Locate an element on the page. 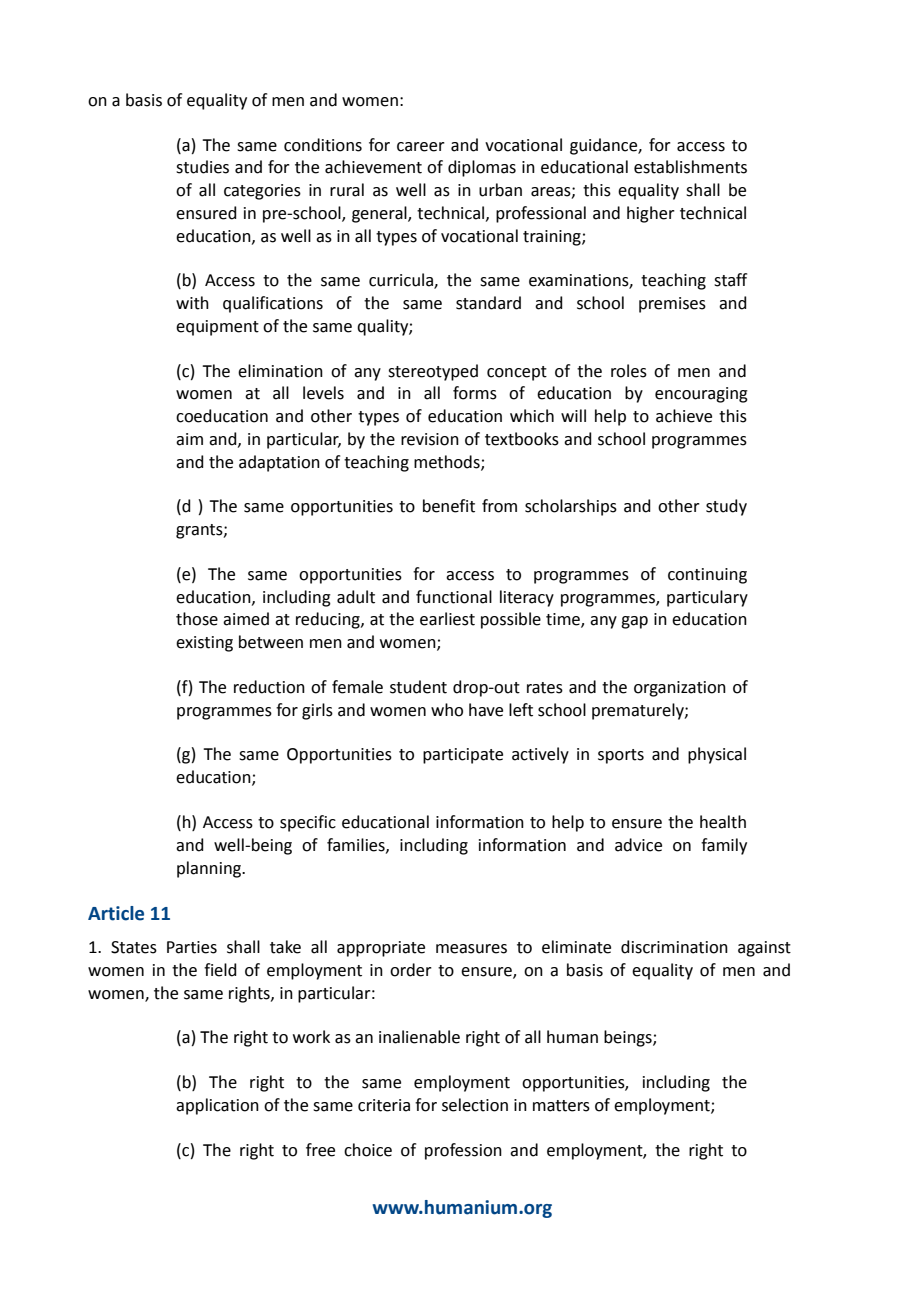 The width and height of the image is (924, 1308). organization is located at coordinates (680, 689).
